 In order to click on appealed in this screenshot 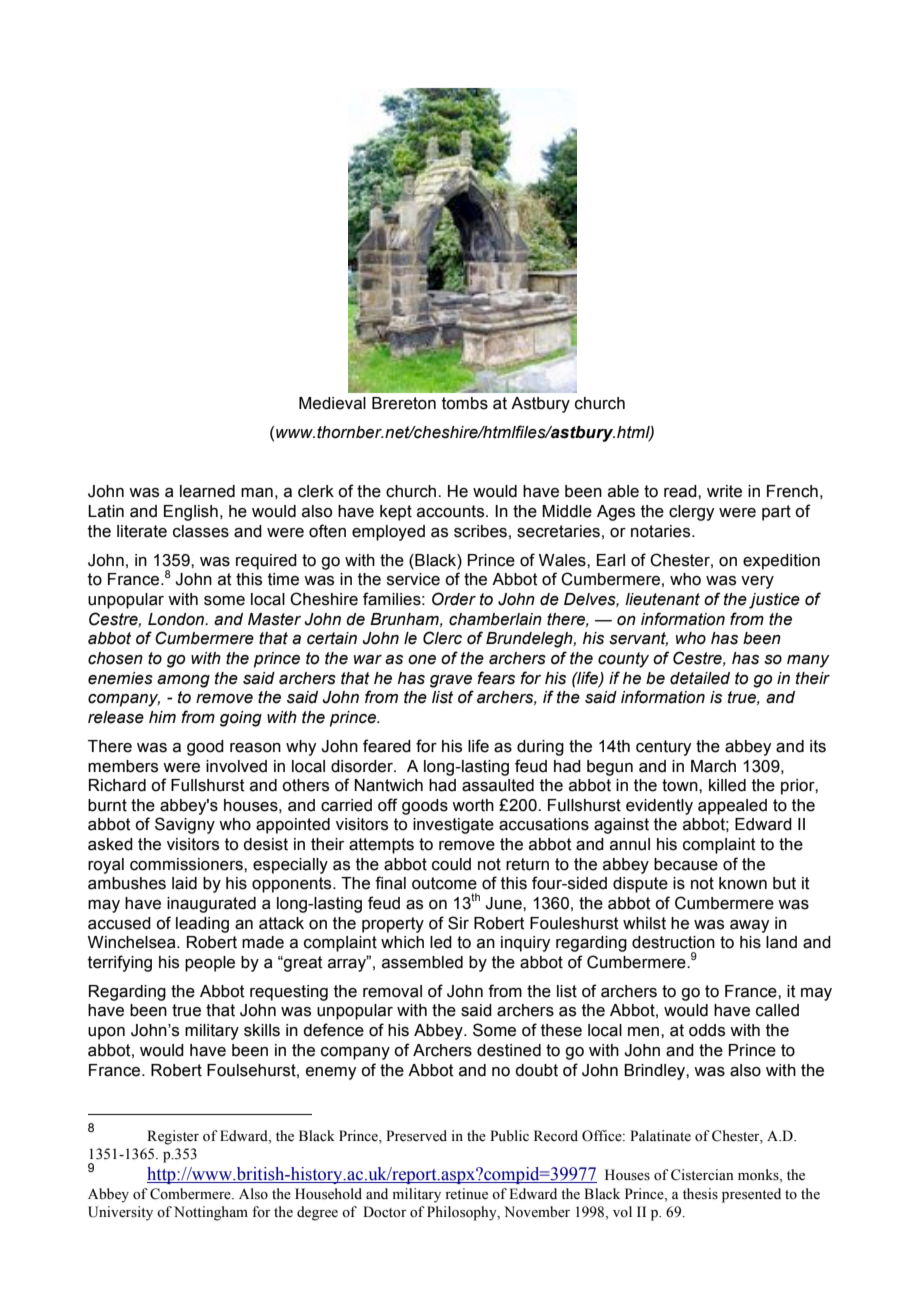, I will do `click(732, 807)`.
